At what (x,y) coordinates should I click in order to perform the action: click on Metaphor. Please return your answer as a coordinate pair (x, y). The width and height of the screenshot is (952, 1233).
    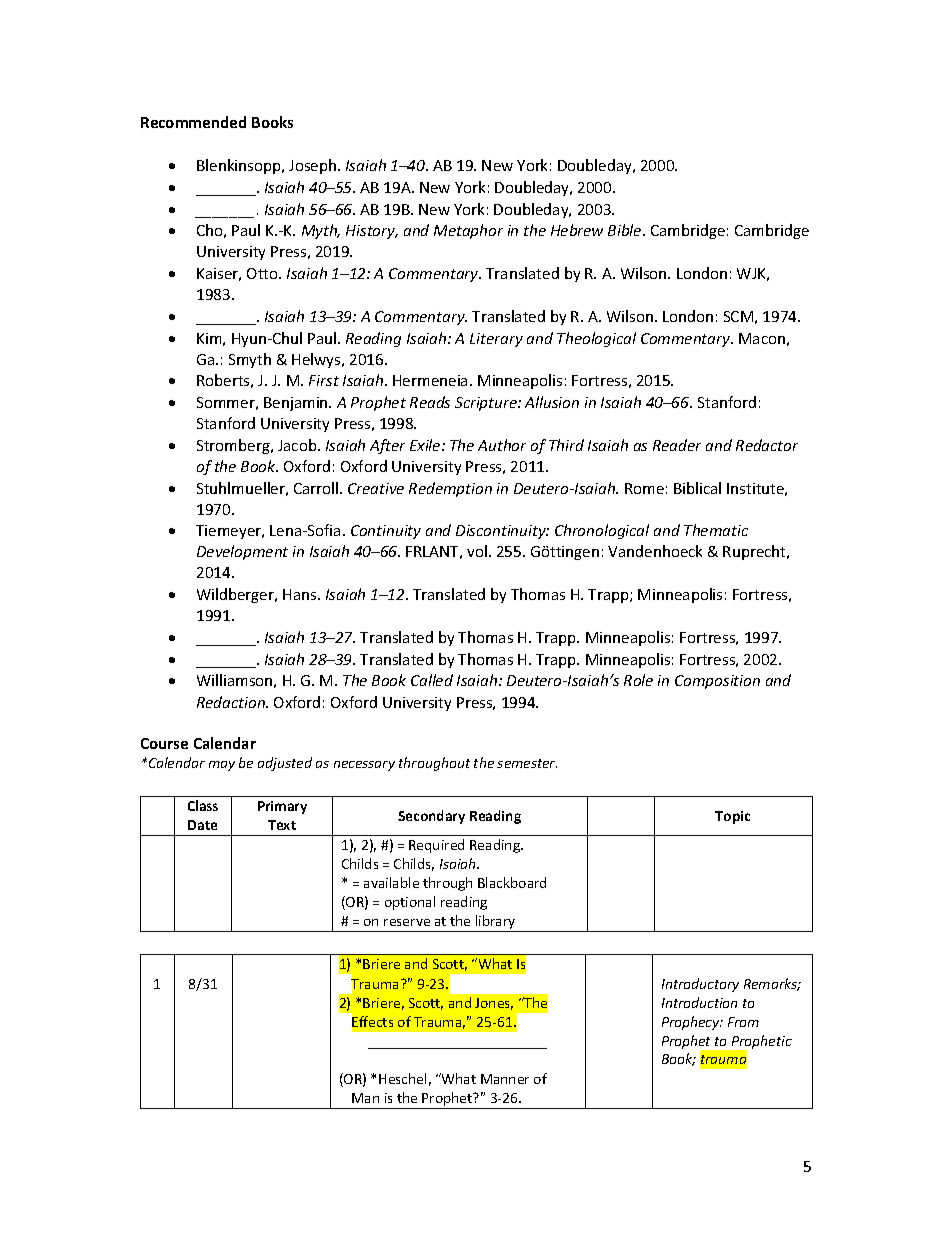
    Looking at the image, I should click on (468, 231).
